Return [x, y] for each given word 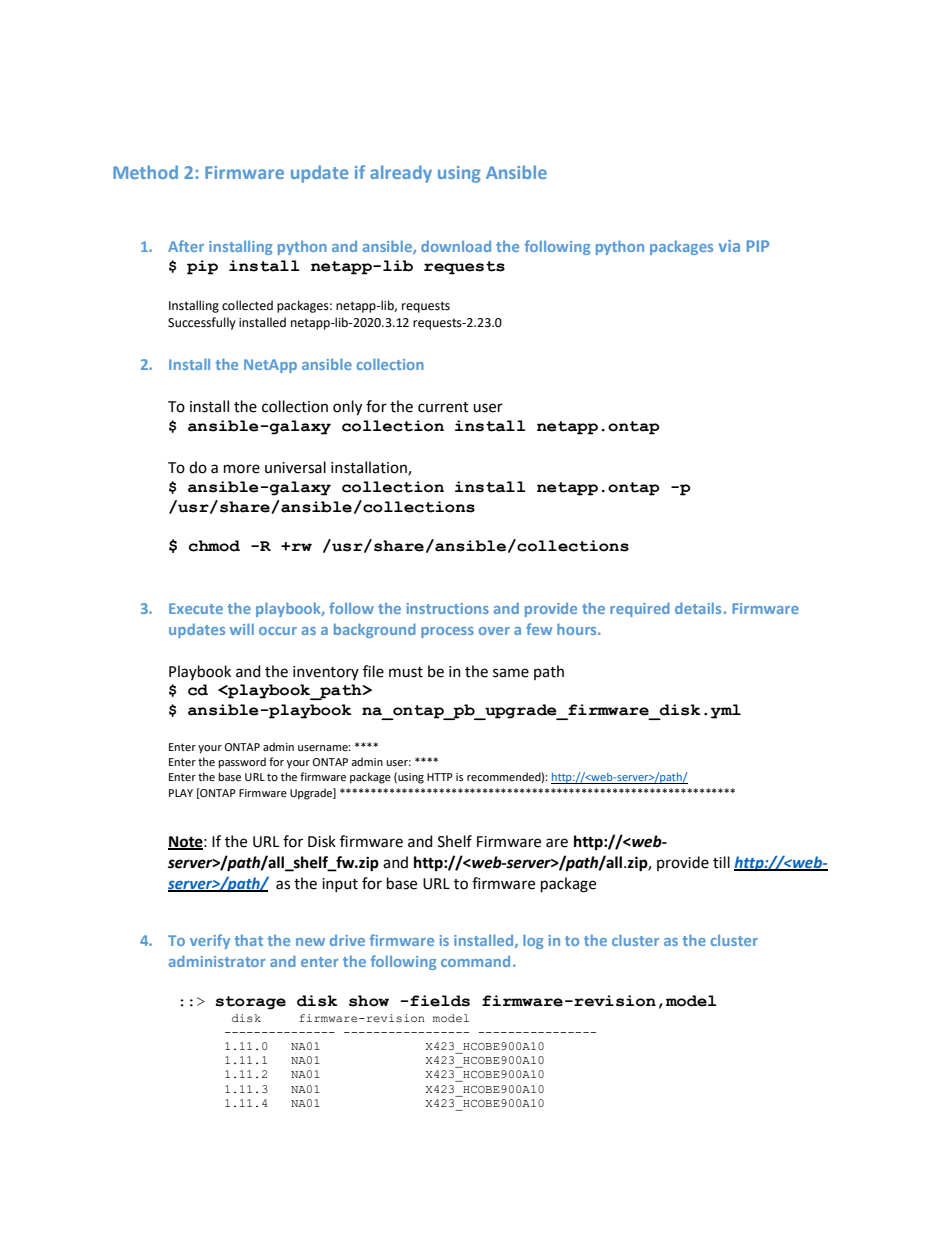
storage [251, 1003]
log [533, 941]
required [640, 609]
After [186, 246]
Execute [196, 608]
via [729, 246]
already [401, 174]
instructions [448, 608]
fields [440, 1001]
